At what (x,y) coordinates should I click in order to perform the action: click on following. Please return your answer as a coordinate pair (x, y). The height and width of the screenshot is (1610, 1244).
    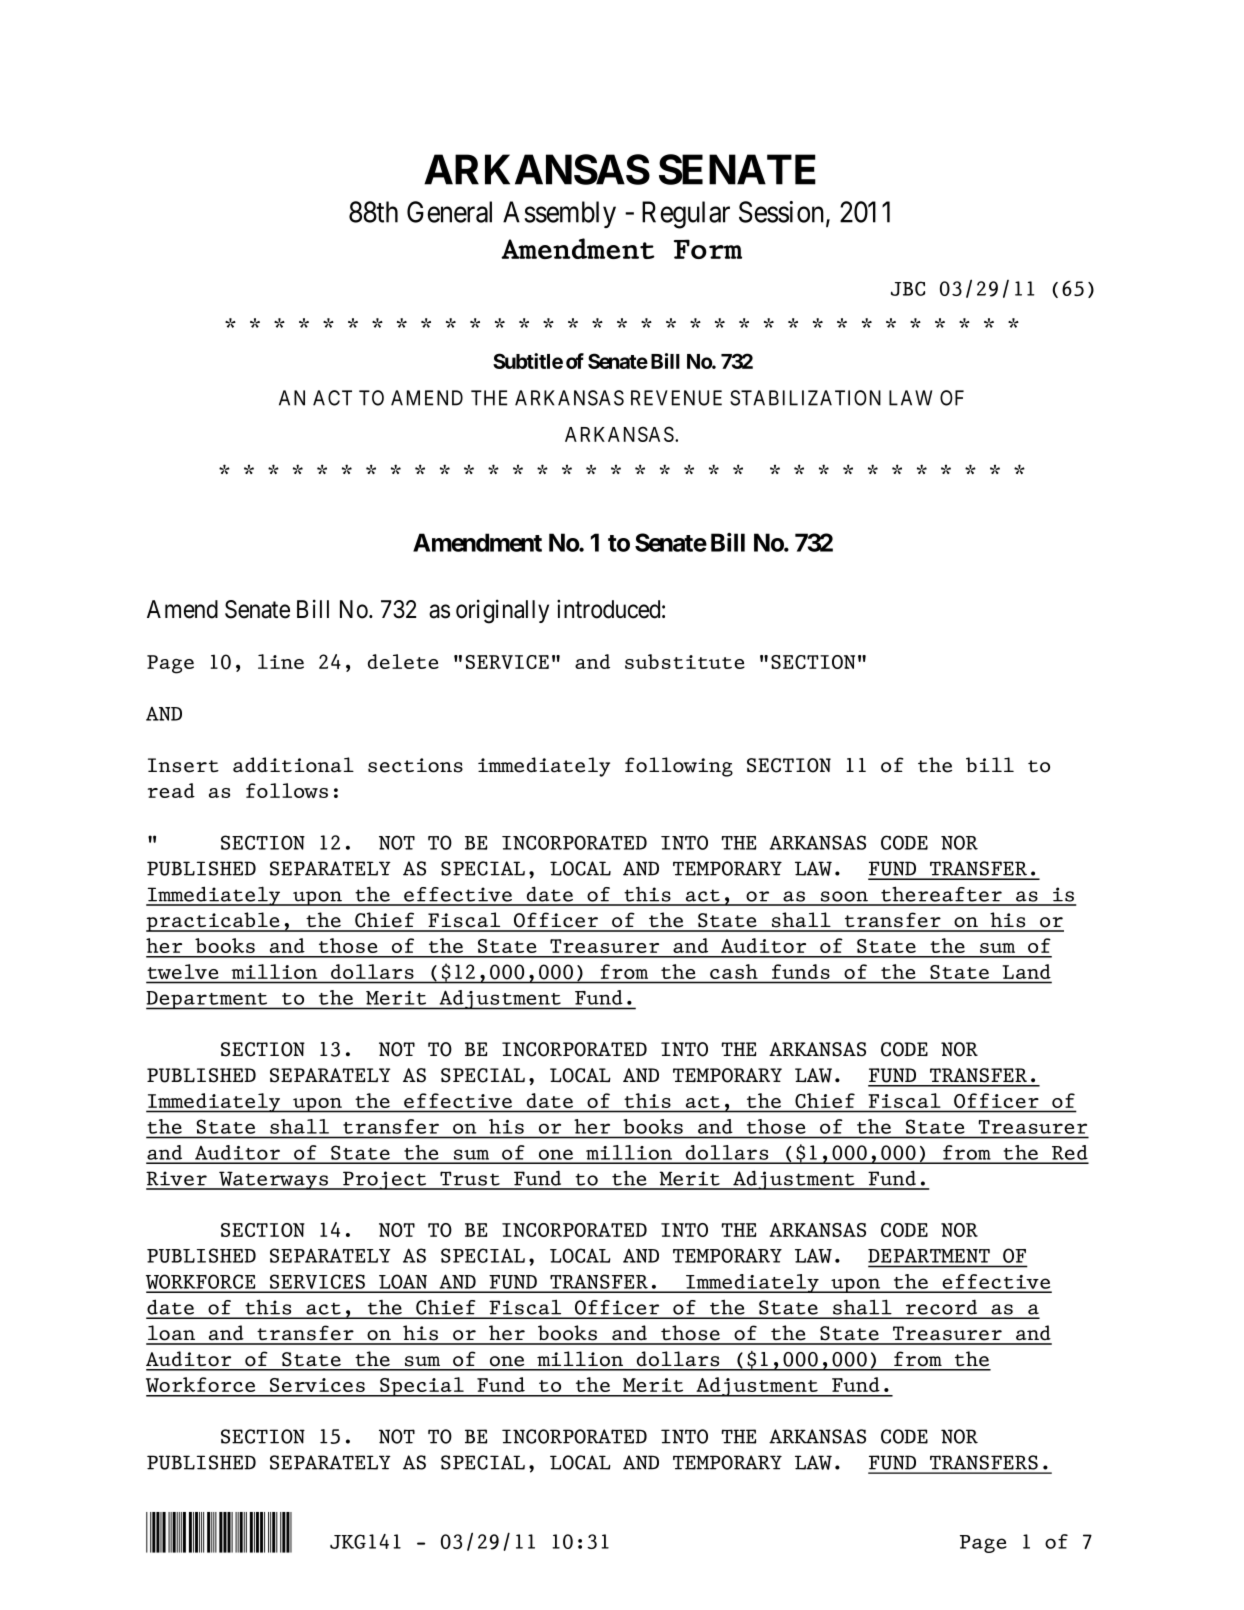
    Looking at the image, I should click on (679, 767).
